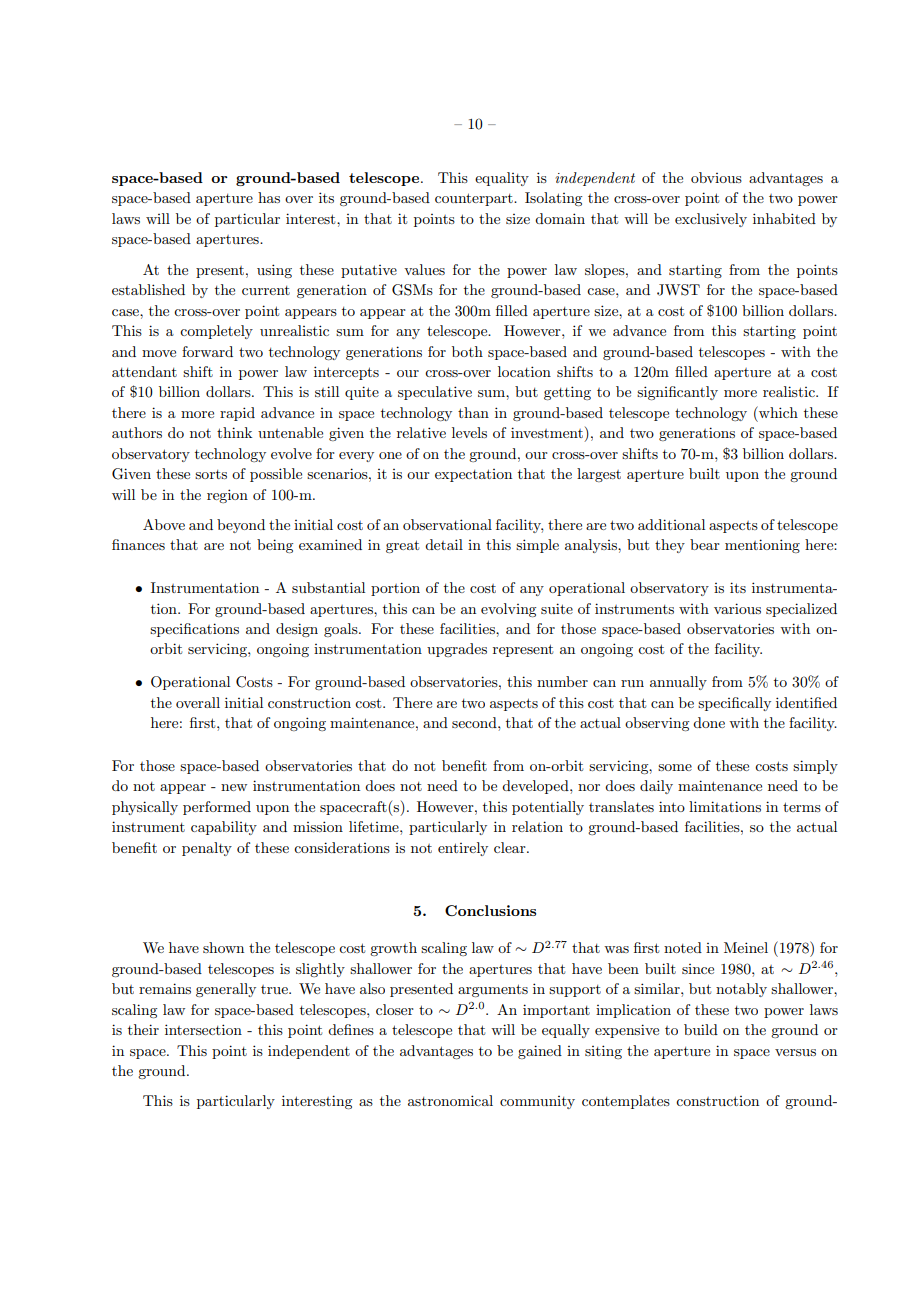 Image resolution: width=924 pixels, height=1308 pixels. I want to click on exclusively, so click(711, 220).
